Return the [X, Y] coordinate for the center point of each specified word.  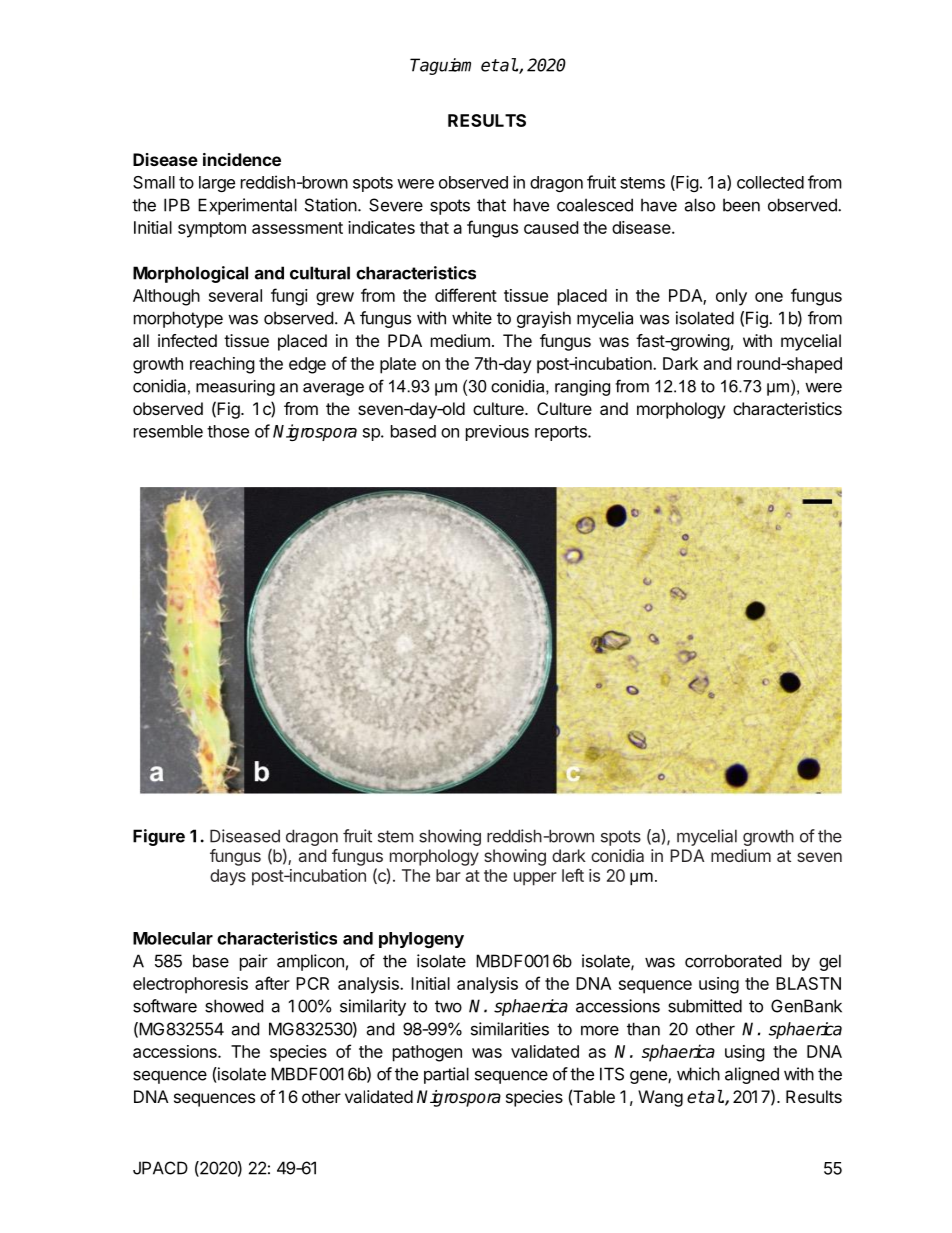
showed [234, 1006]
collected [770, 182]
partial [446, 1075]
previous [497, 433]
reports [562, 433]
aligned [752, 1075]
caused [551, 227]
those [228, 431]
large [217, 184]
